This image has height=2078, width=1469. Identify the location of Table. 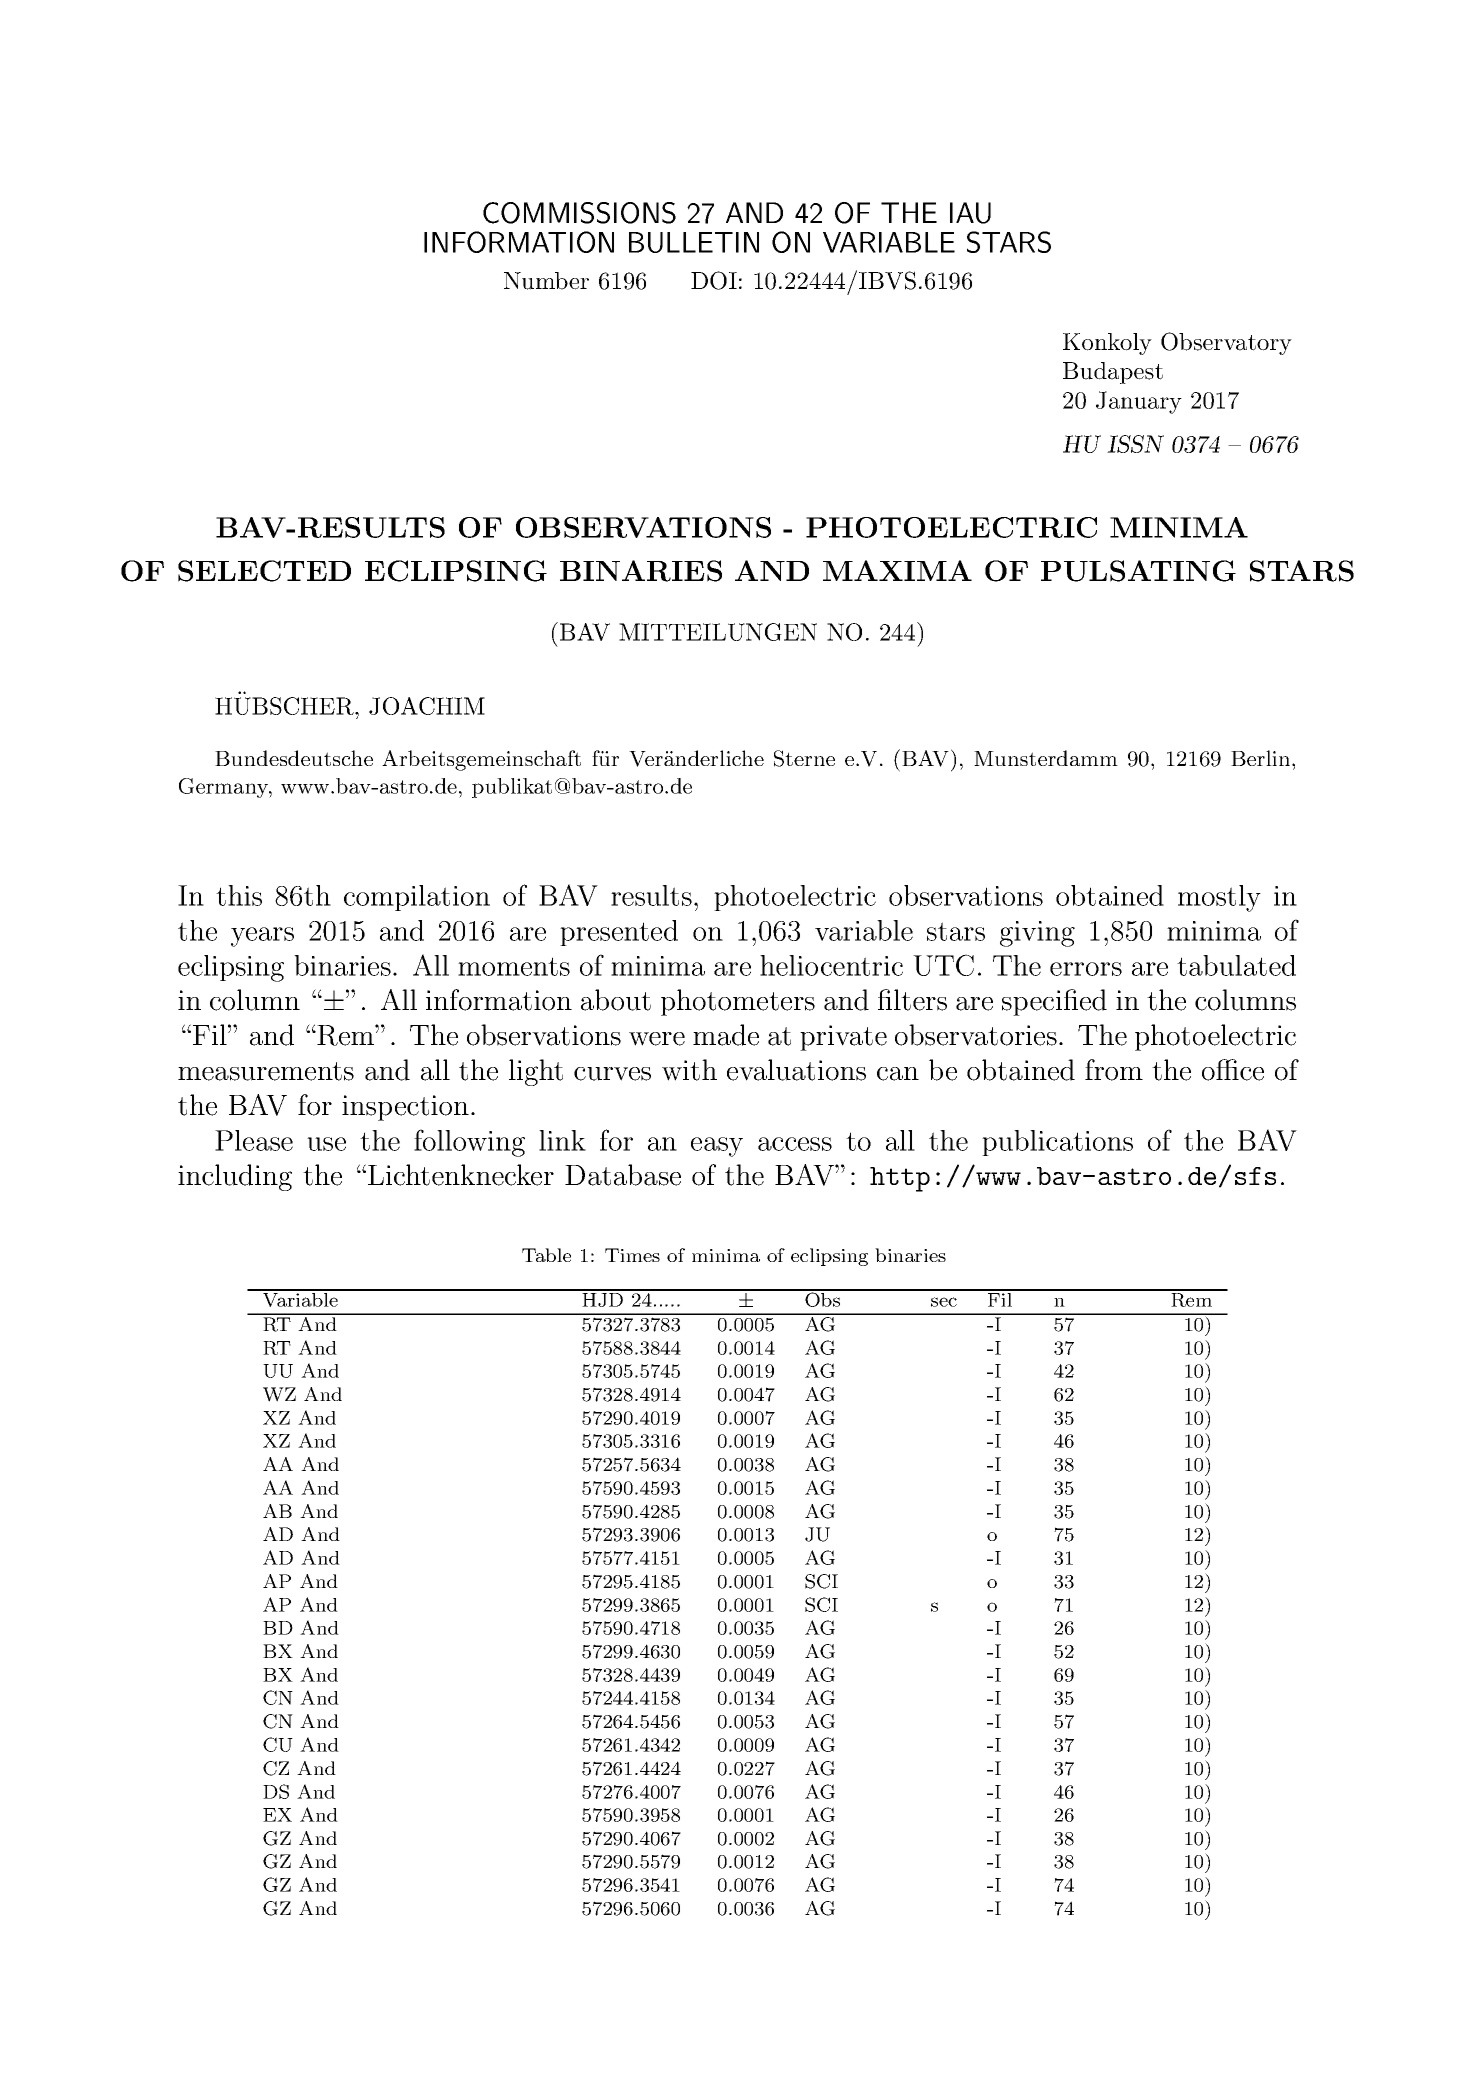
(546, 1255).
